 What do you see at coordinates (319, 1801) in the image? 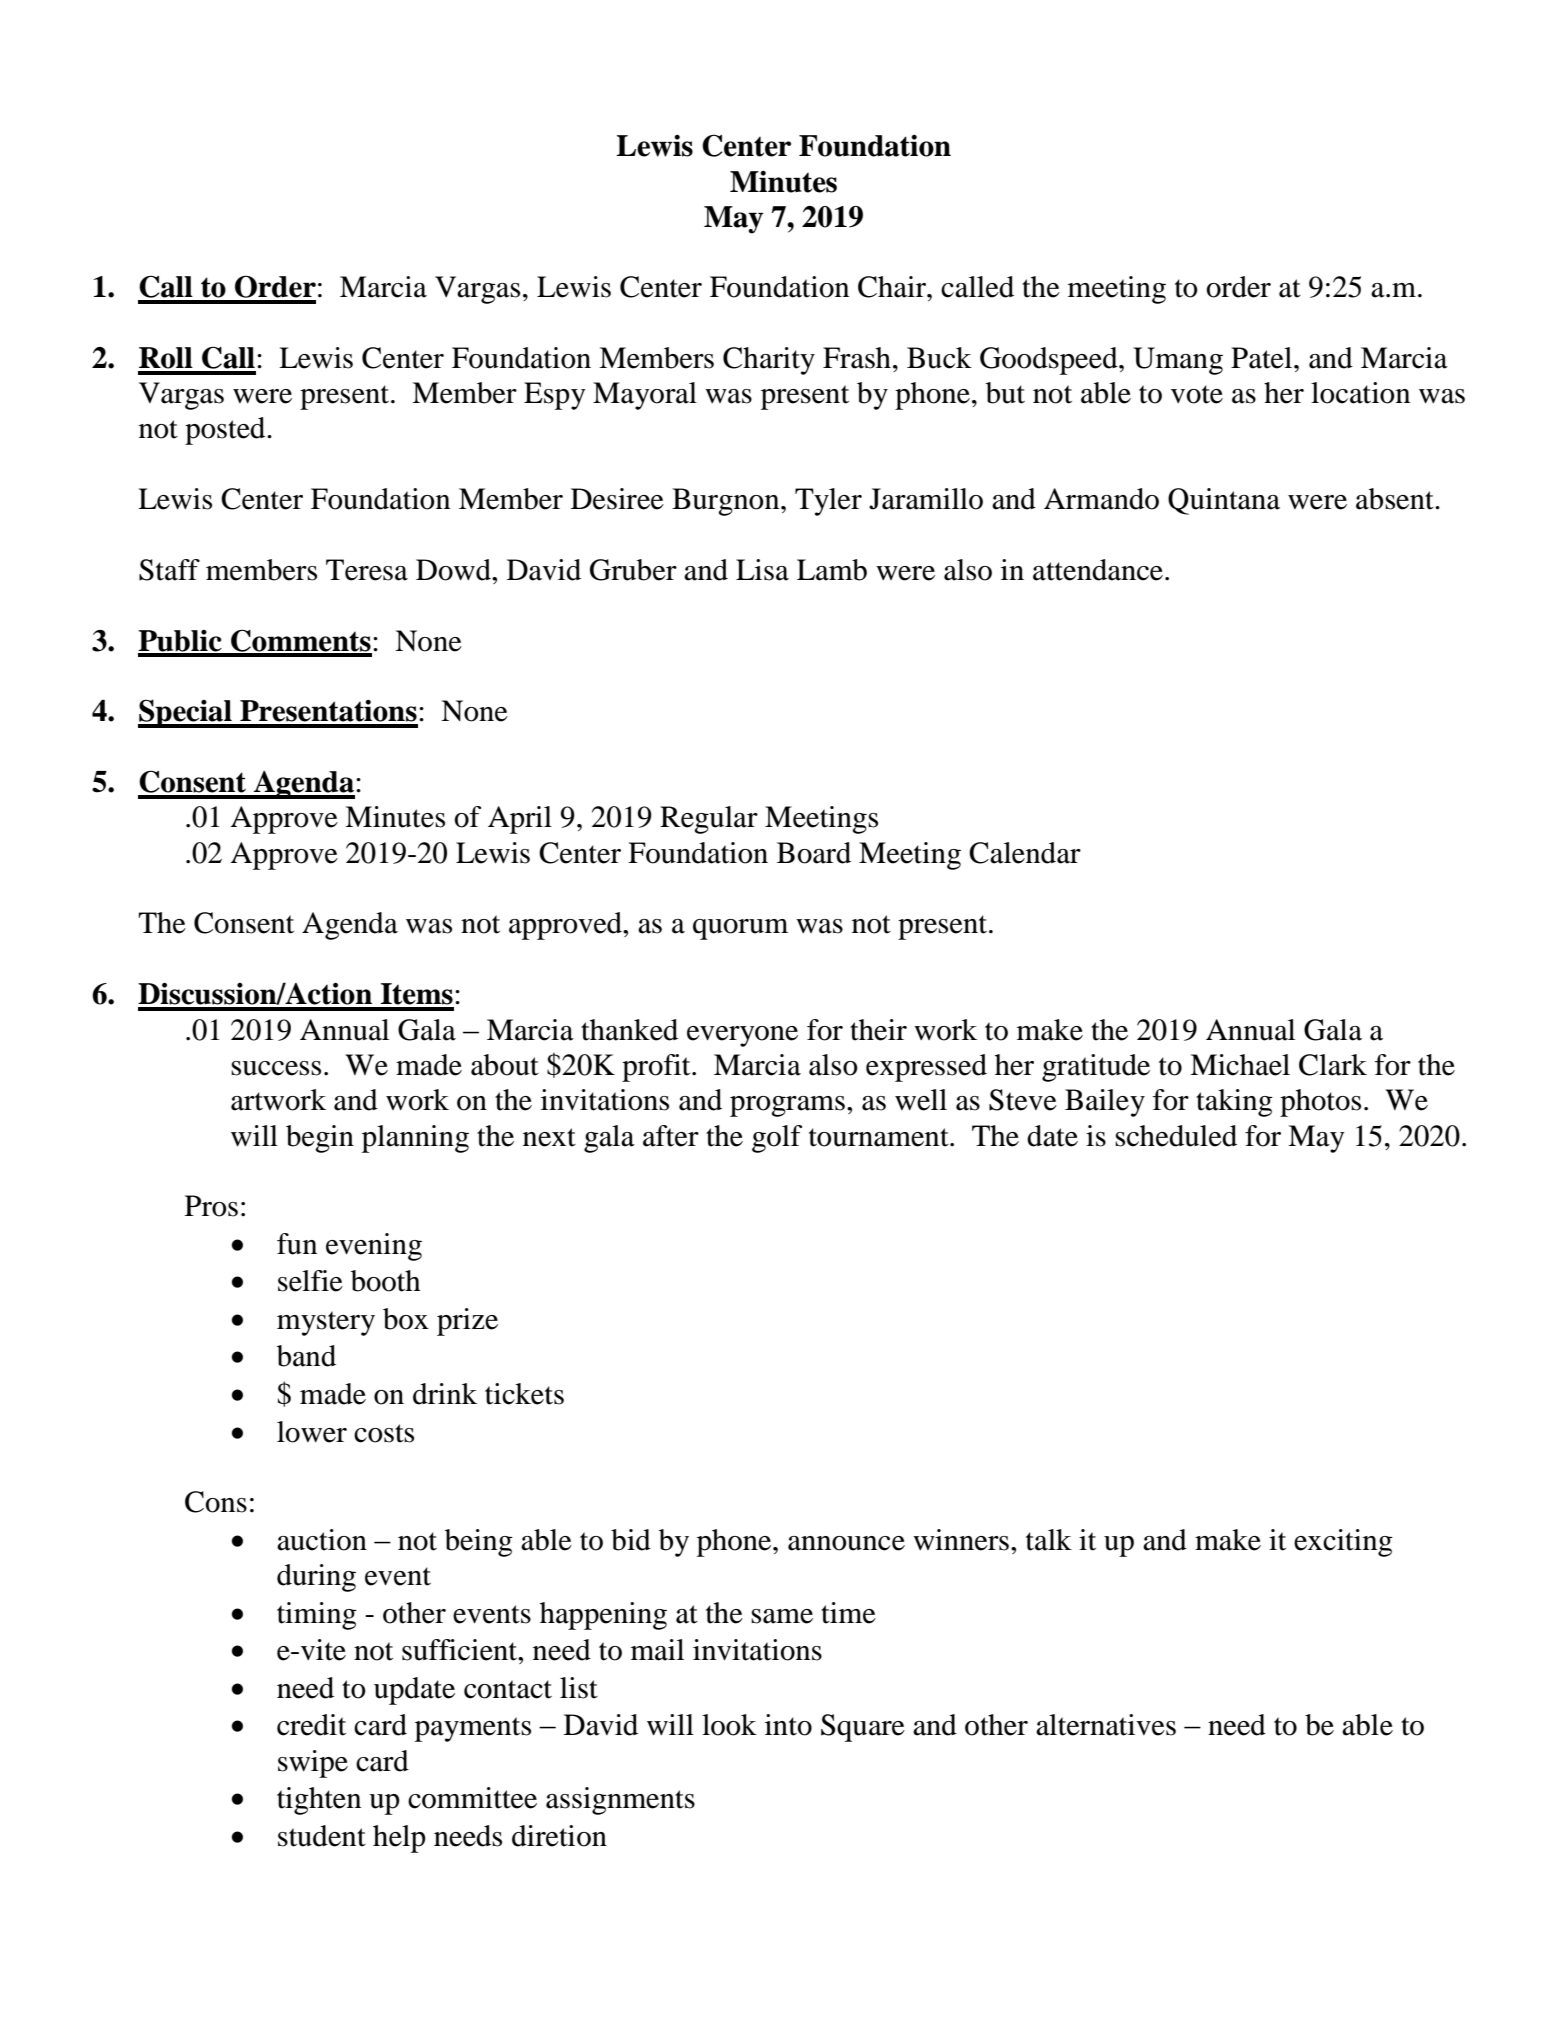
I see `tighten` at bounding box center [319, 1801].
